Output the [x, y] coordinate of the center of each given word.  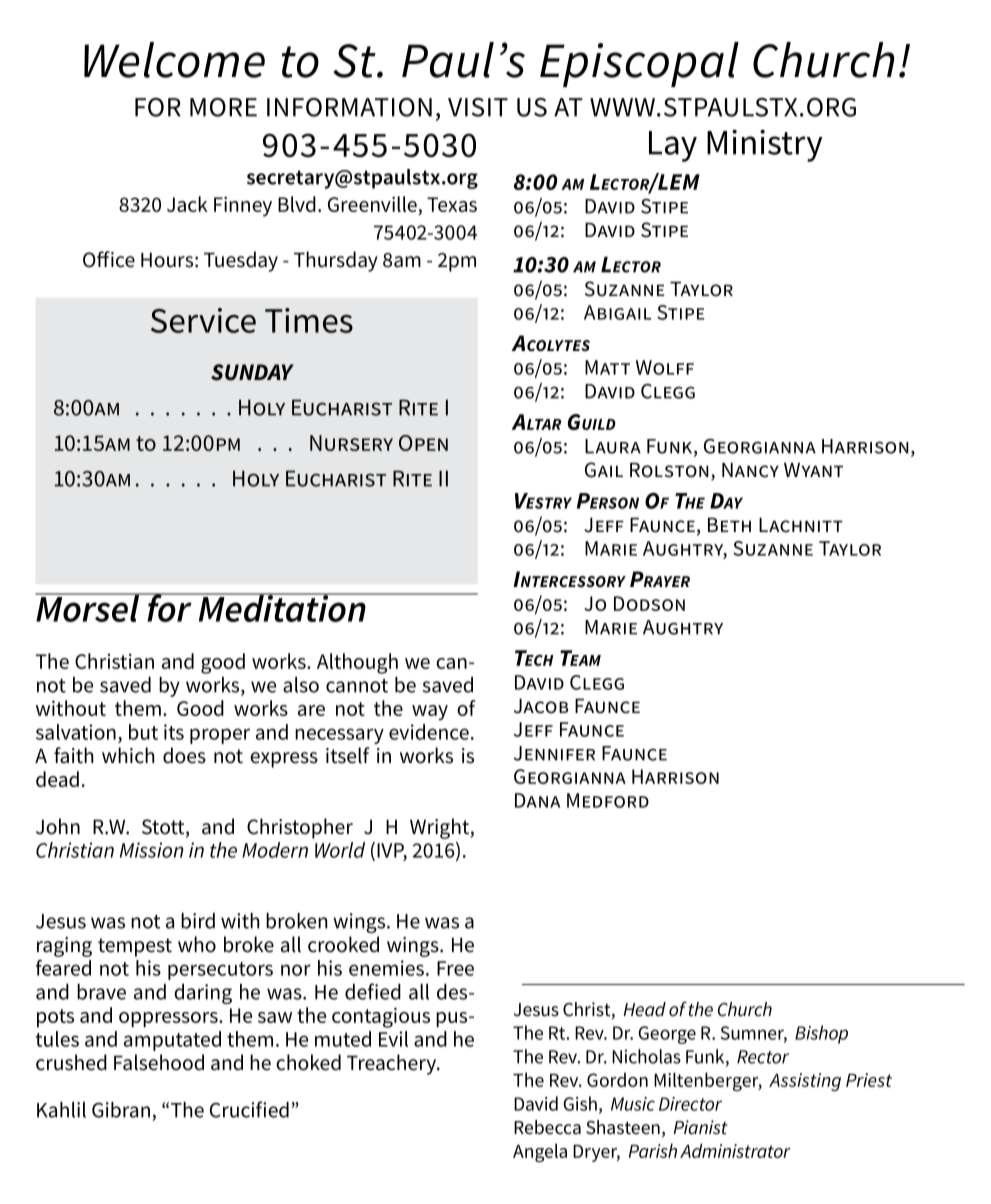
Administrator [735, 1150]
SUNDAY [252, 372]
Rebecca [547, 1127]
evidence [429, 732]
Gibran [121, 1110]
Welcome [174, 60]
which [128, 755]
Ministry [764, 145]
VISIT [478, 107]
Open [423, 443]
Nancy [750, 470]
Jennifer [554, 753]
